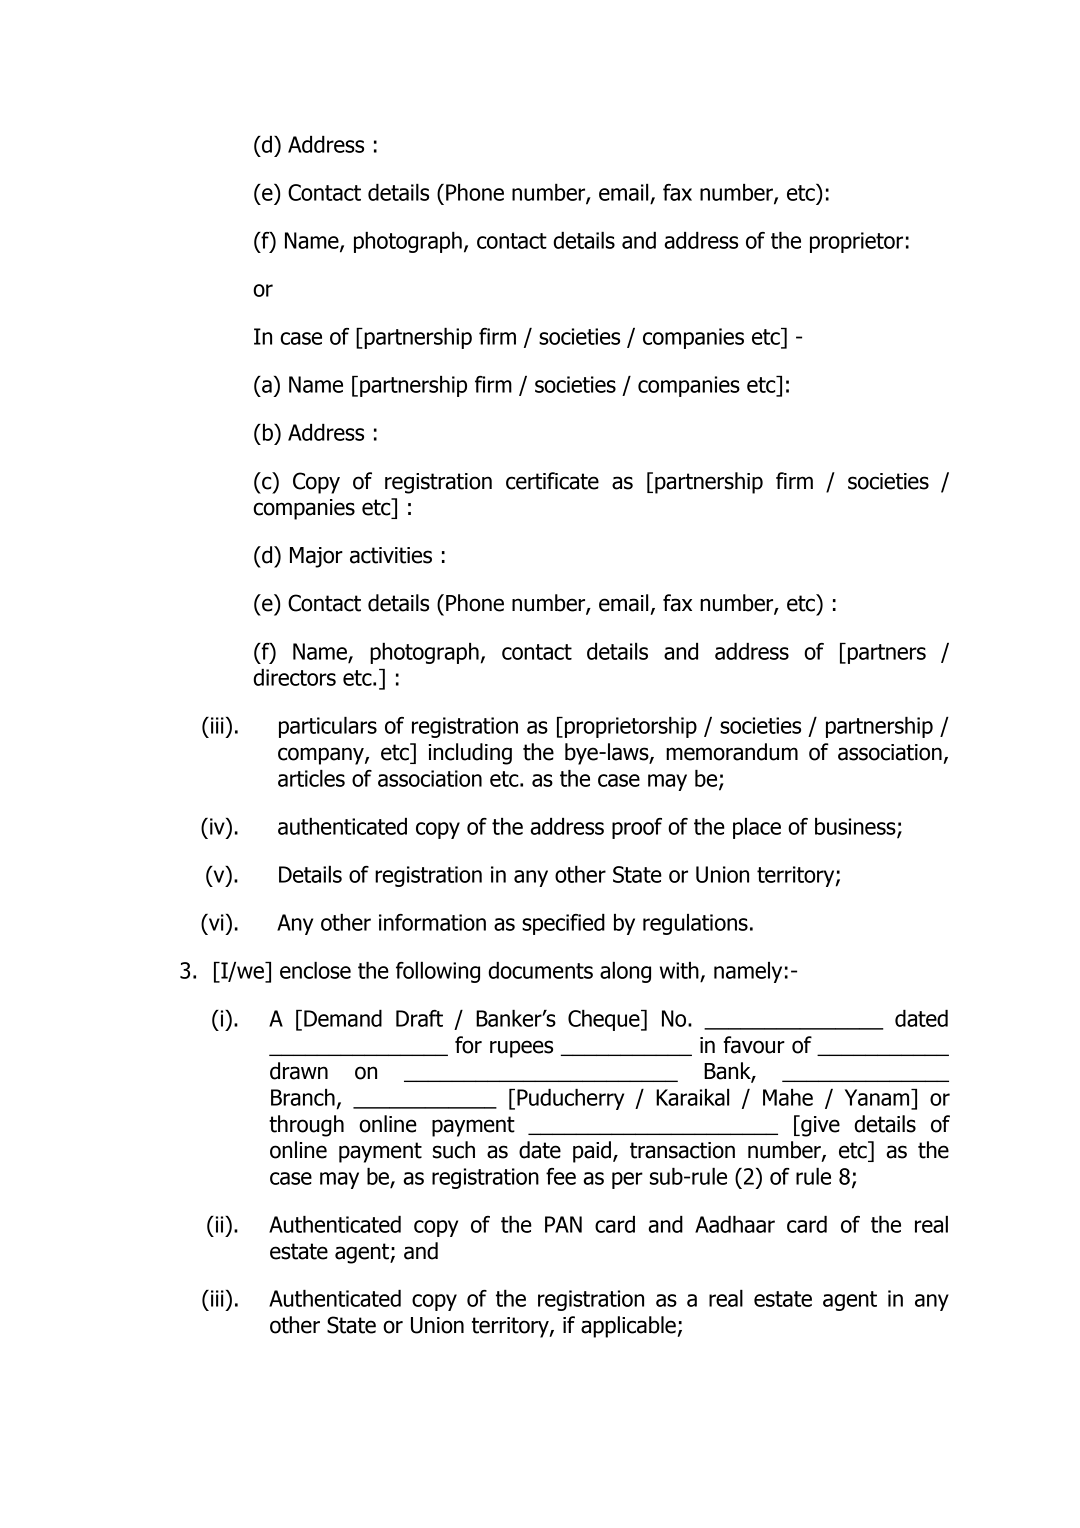 The image size is (1080, 1528). What do you see at coordinates (695, 924) in the page?
I see `regulations` at bounding box center [695, 924].
